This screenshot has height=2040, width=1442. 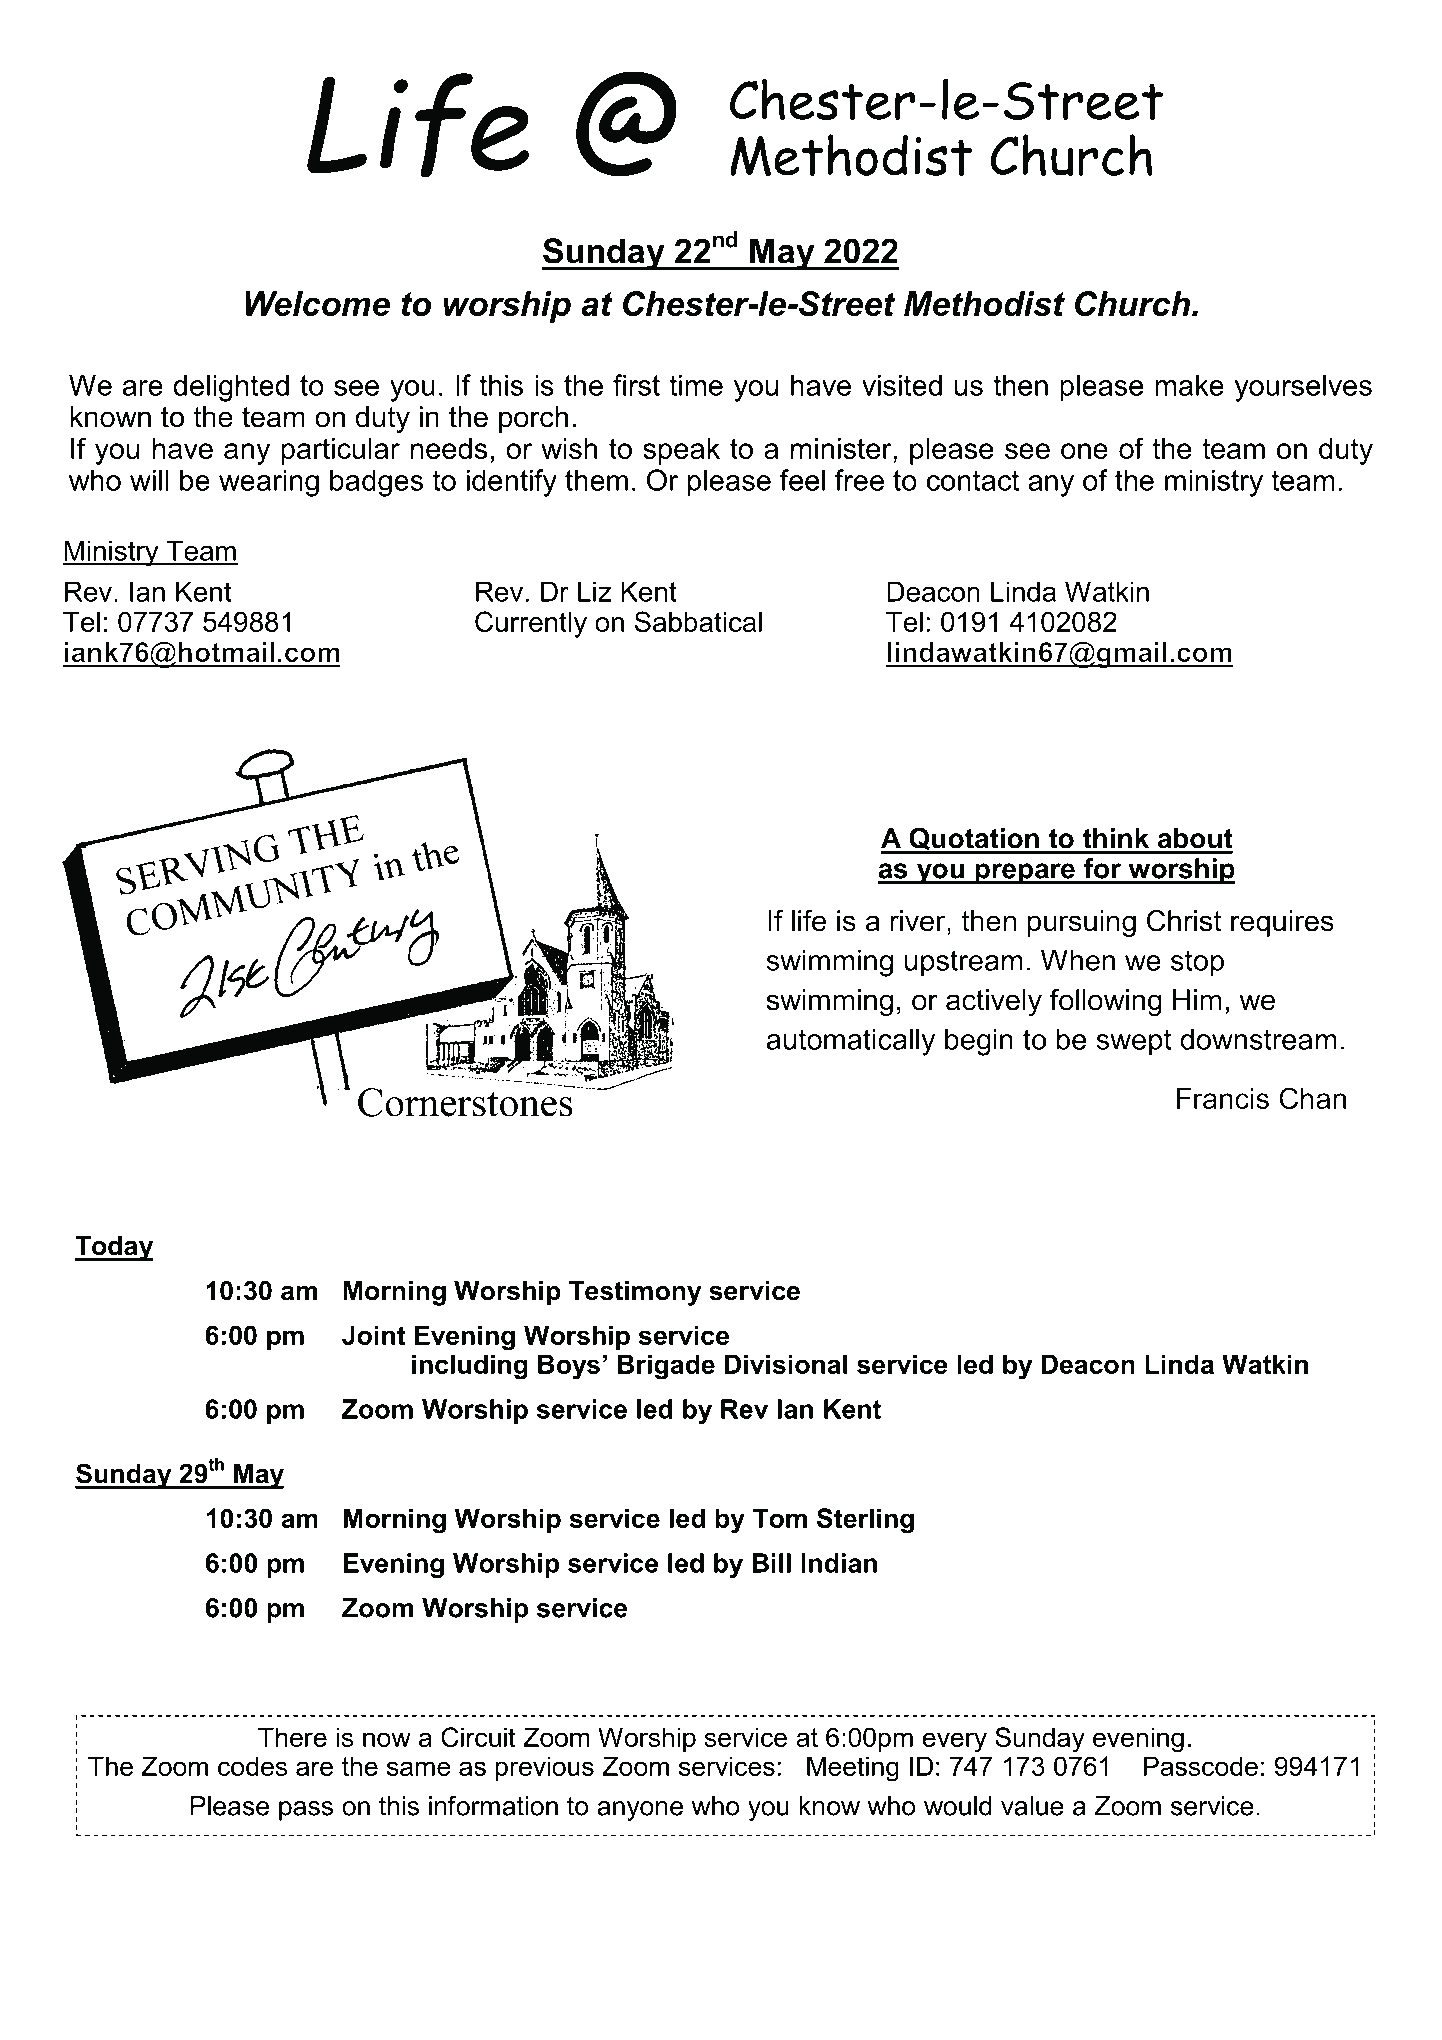 What do you see at coordinates (252, 1766) in the screenshot?
I see `codes` at bounding box center [252, 1766].
